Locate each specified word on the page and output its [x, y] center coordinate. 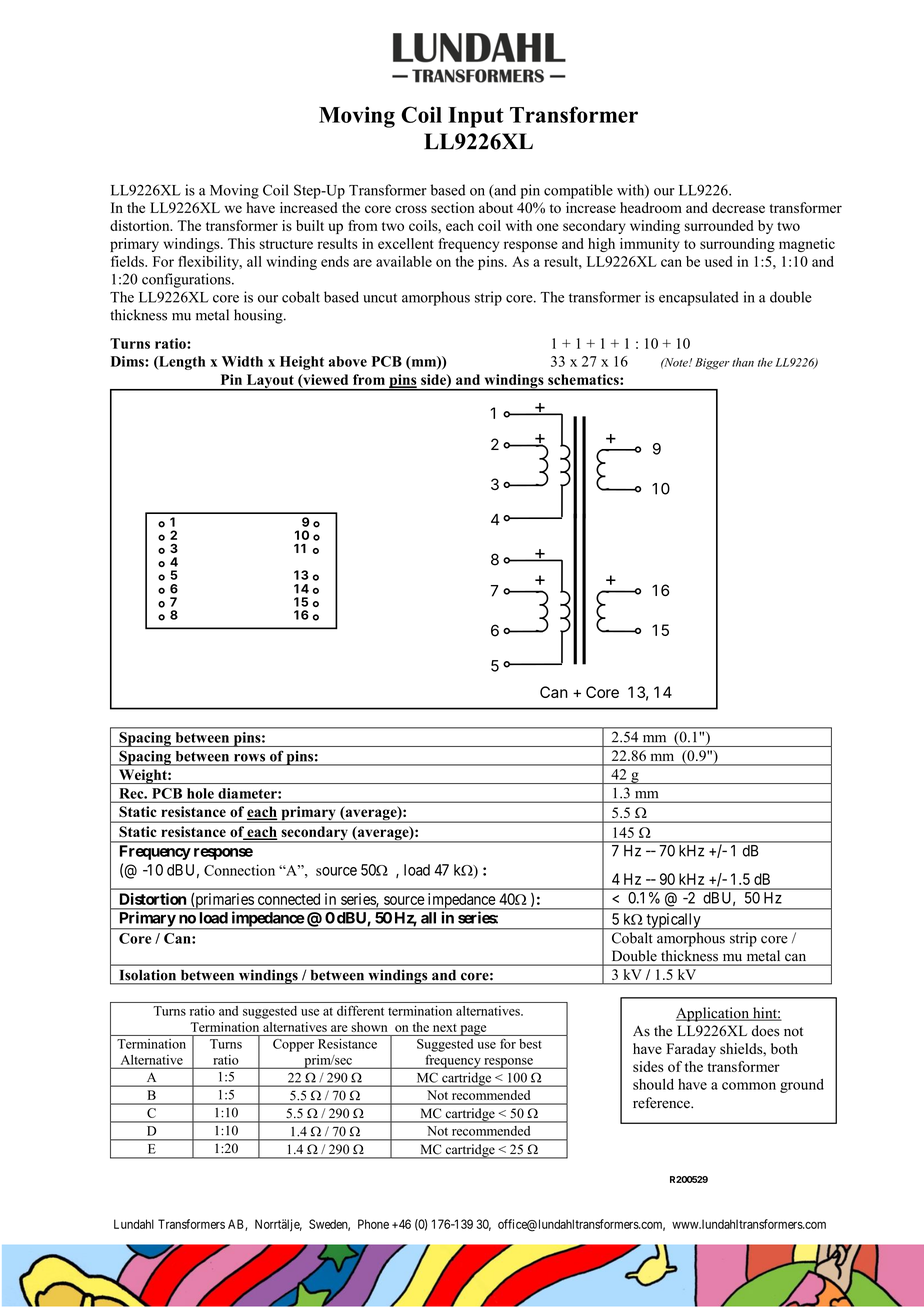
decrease [738, 207]
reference [662, 1103]
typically [673, 921]
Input [476, 117]
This [241, 243]
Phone [373, 1224]
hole [200, 793]
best [530, 1044]
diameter [248, 793]
